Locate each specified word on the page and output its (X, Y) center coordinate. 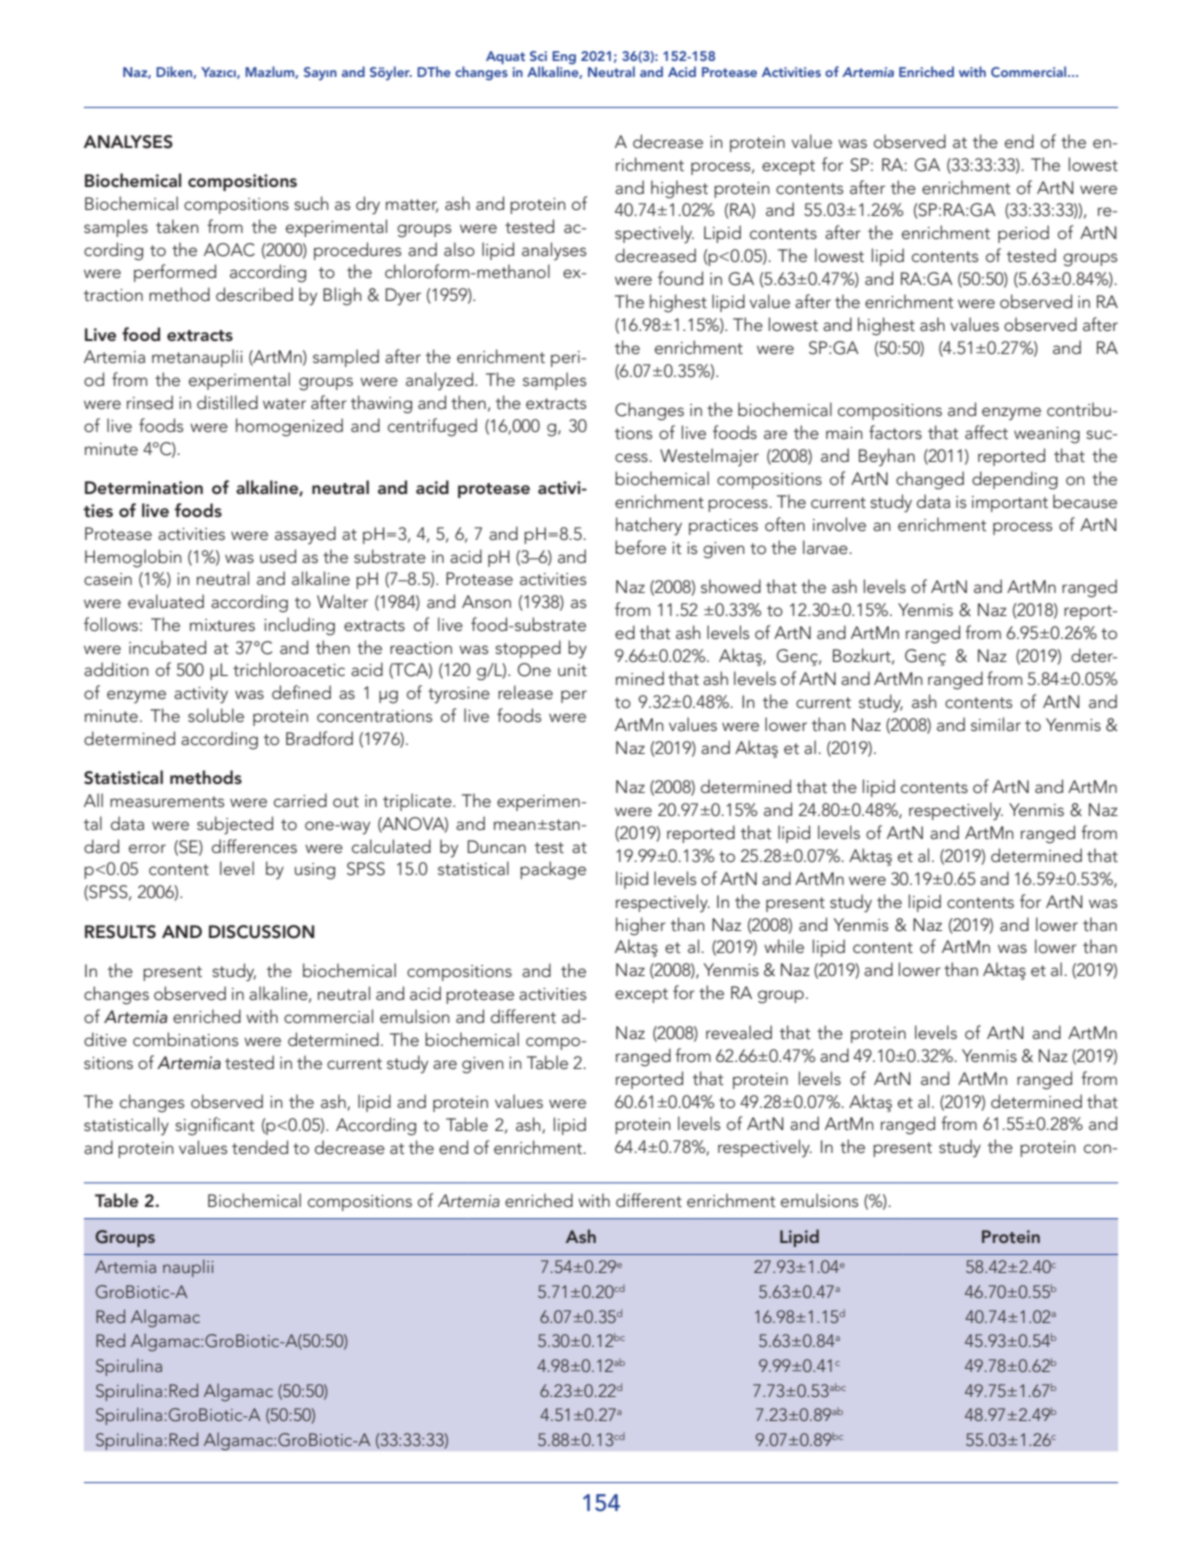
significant (215, 1126)
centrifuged (432, 427)
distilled (227, 402)
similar (996, 724)
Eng (564, 59)
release (525, 692)
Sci (538, 56)
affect (986, 432)
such (311, 203)
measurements (167, 801)
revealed (739, 1032)
